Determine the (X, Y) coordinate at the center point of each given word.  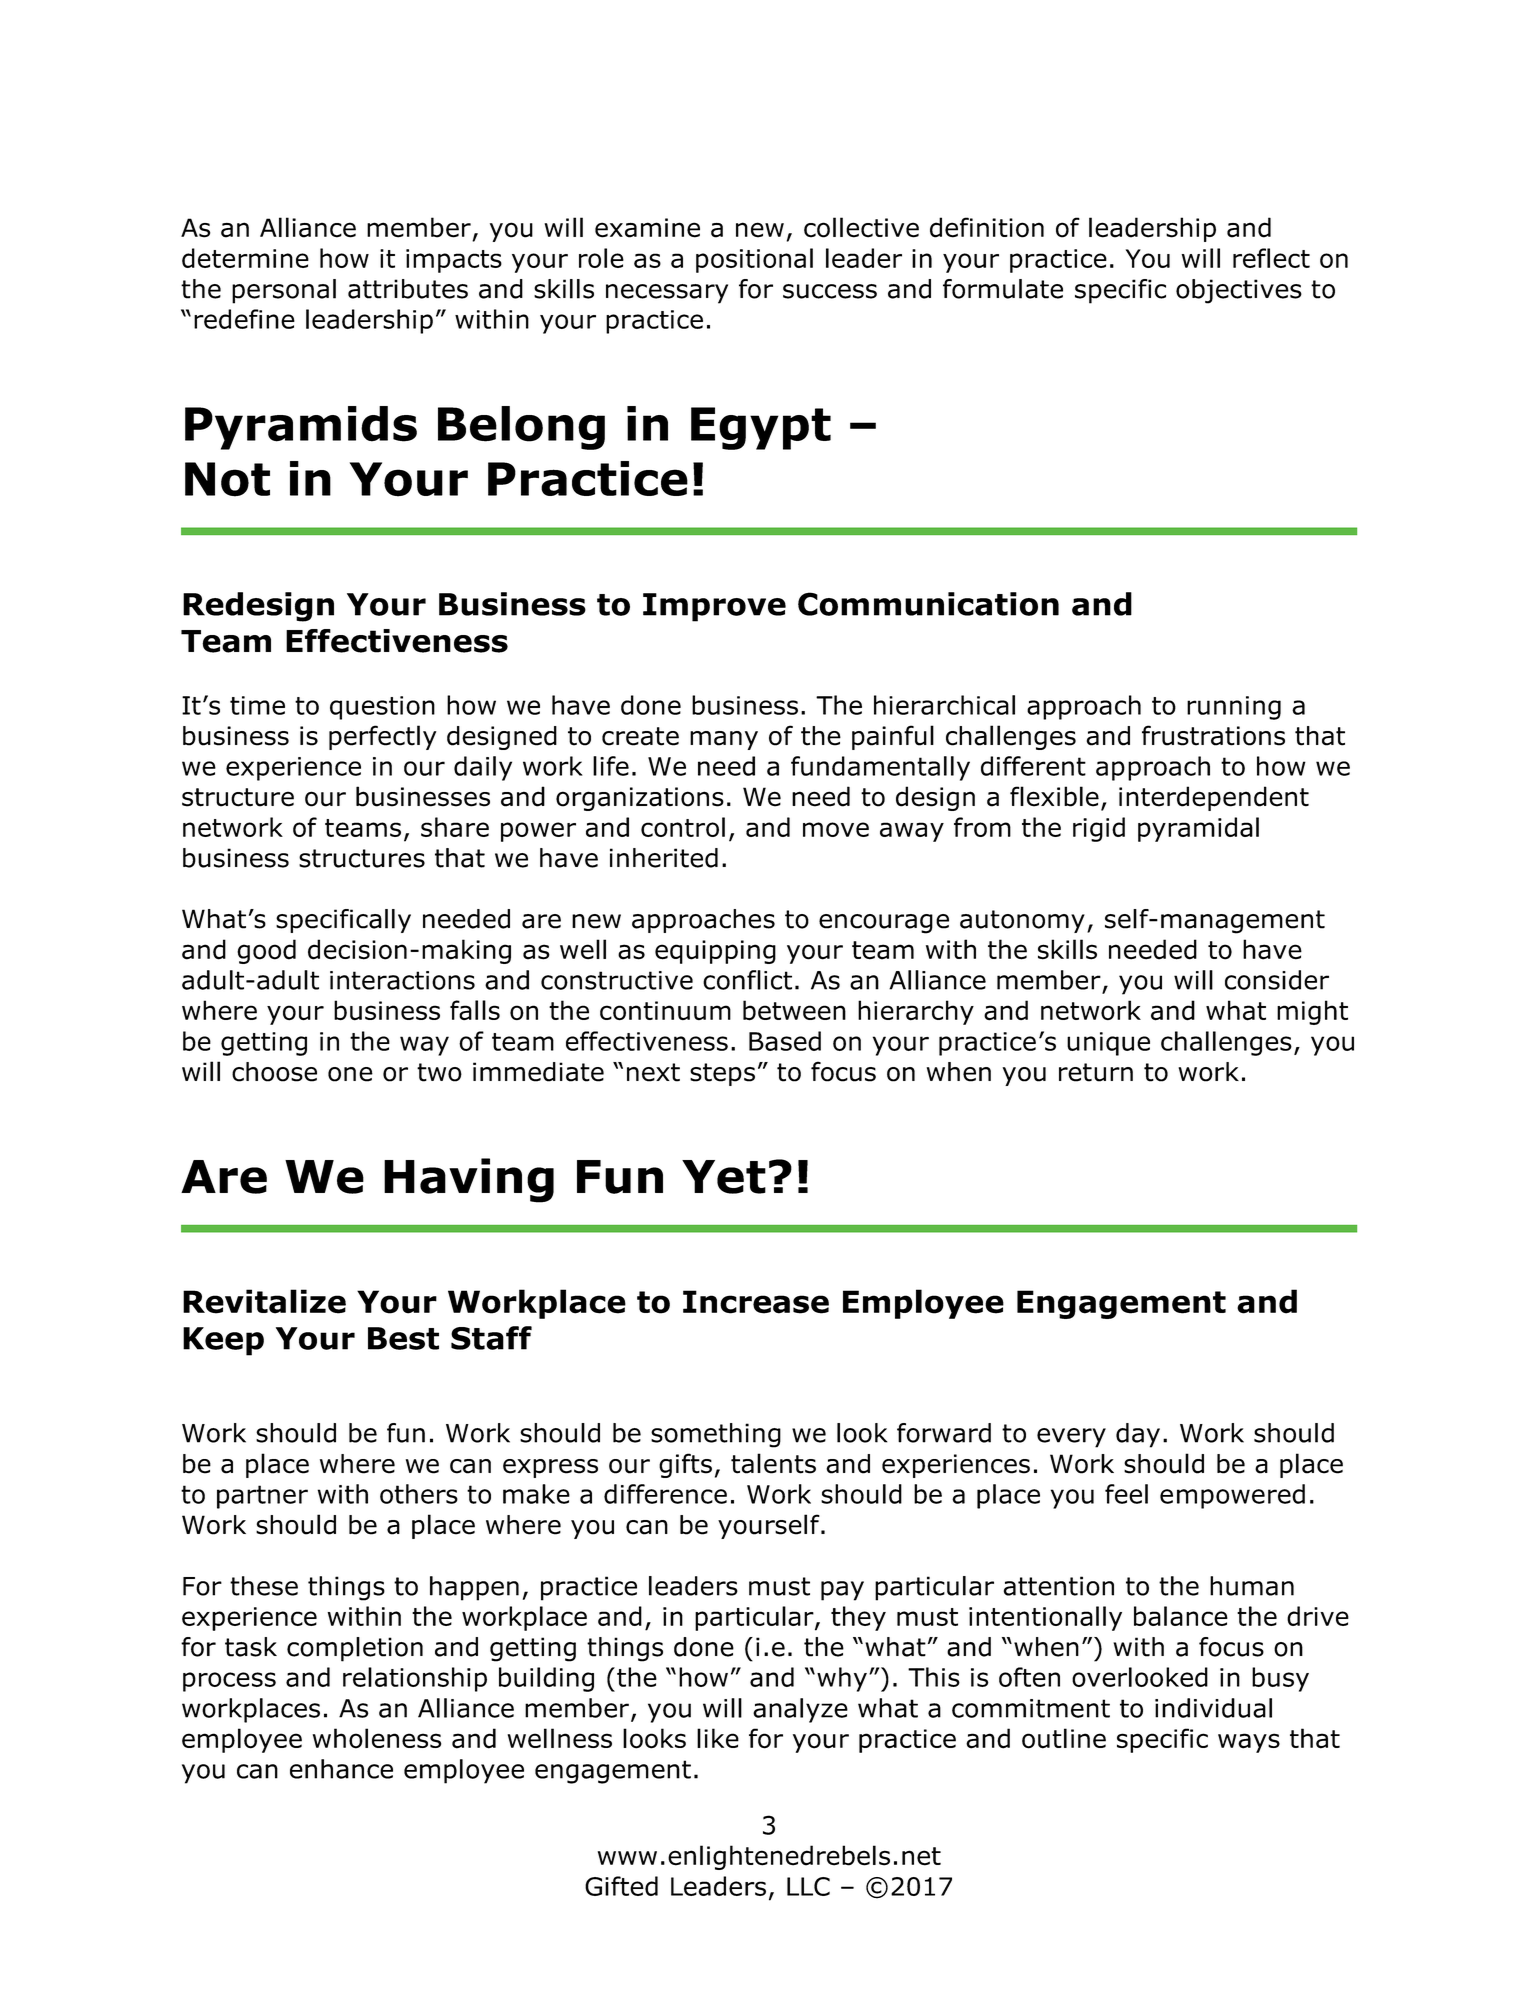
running (1234, 708)
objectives (1239, 291)
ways (1249, 1743)
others (419, 1494)
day (1138, 1435)
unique (1108, 1044)
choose (274, 1072)
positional (754, 260)
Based (785, 1041)
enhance (341, 1769)
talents (773, 1463)
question (382, 708)
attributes (408, 289)
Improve (714, 607)
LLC (808, 1886)
